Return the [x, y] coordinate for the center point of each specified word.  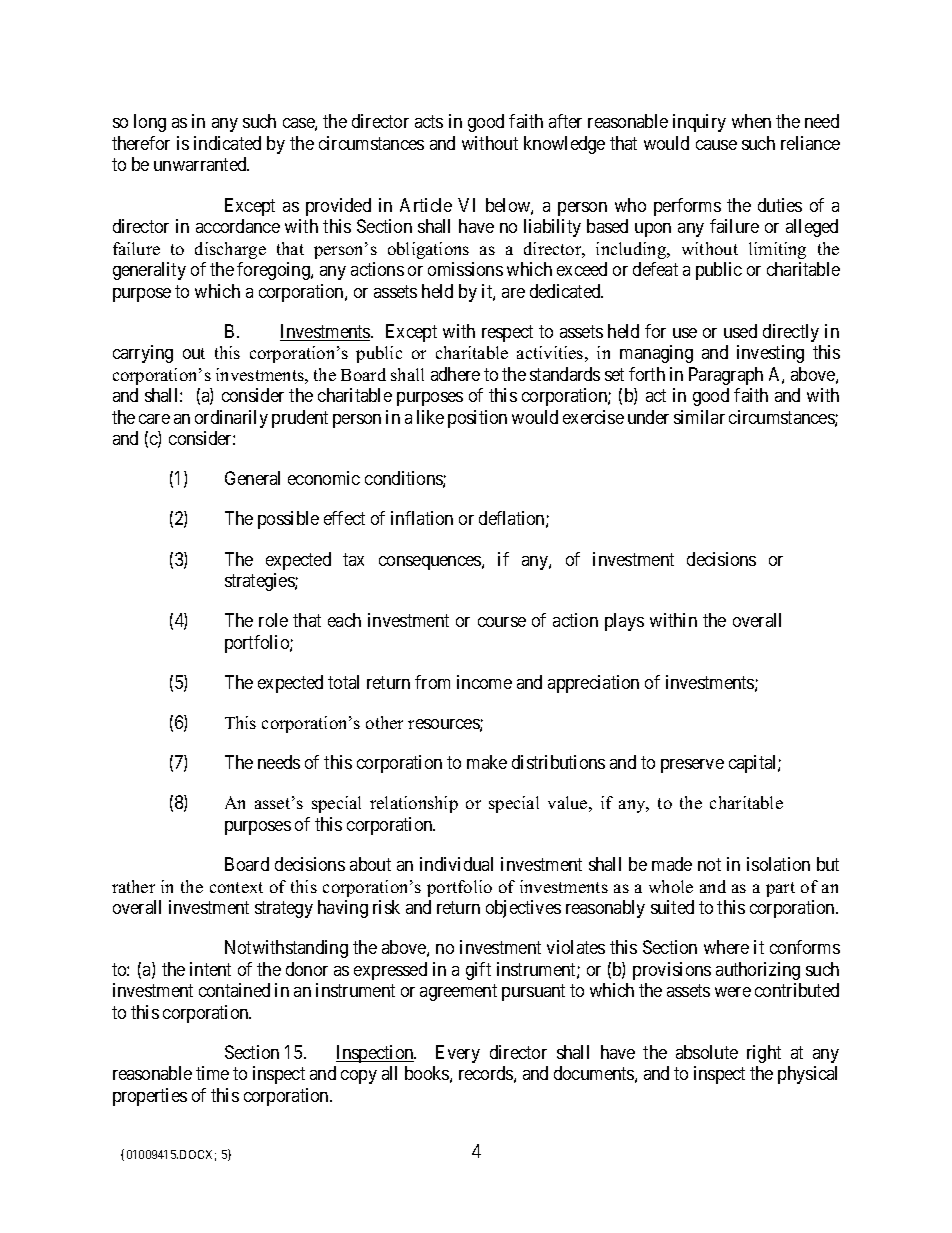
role [273, 620]
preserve [692, 766]
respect [507, 333]
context [236, 887]
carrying [143, 354]
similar [699, 417]
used [740, 331]
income [484, 682]
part [780, 889]
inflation [422, 518]
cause [716, 145]
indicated [227, 143]
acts [429, 122]
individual [456, 864]
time [212, 1073]
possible [288, 520]
